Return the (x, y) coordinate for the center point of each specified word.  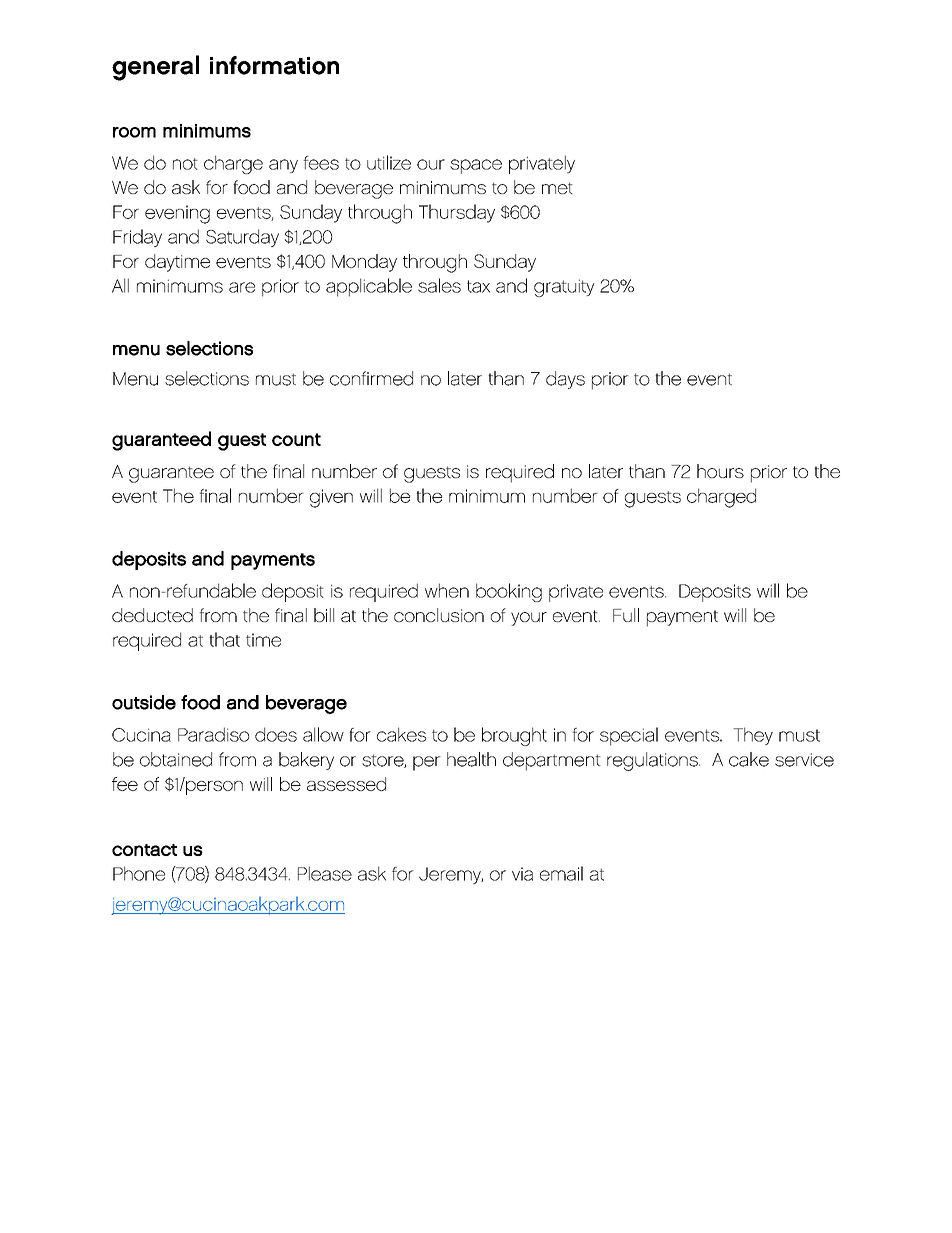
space (476, 166)
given (331, 498)
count (296, 439)
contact (144, 850)
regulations (653, 761)
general (155, 68)
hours (720, 471)
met (557, 188)
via (522, 874)
